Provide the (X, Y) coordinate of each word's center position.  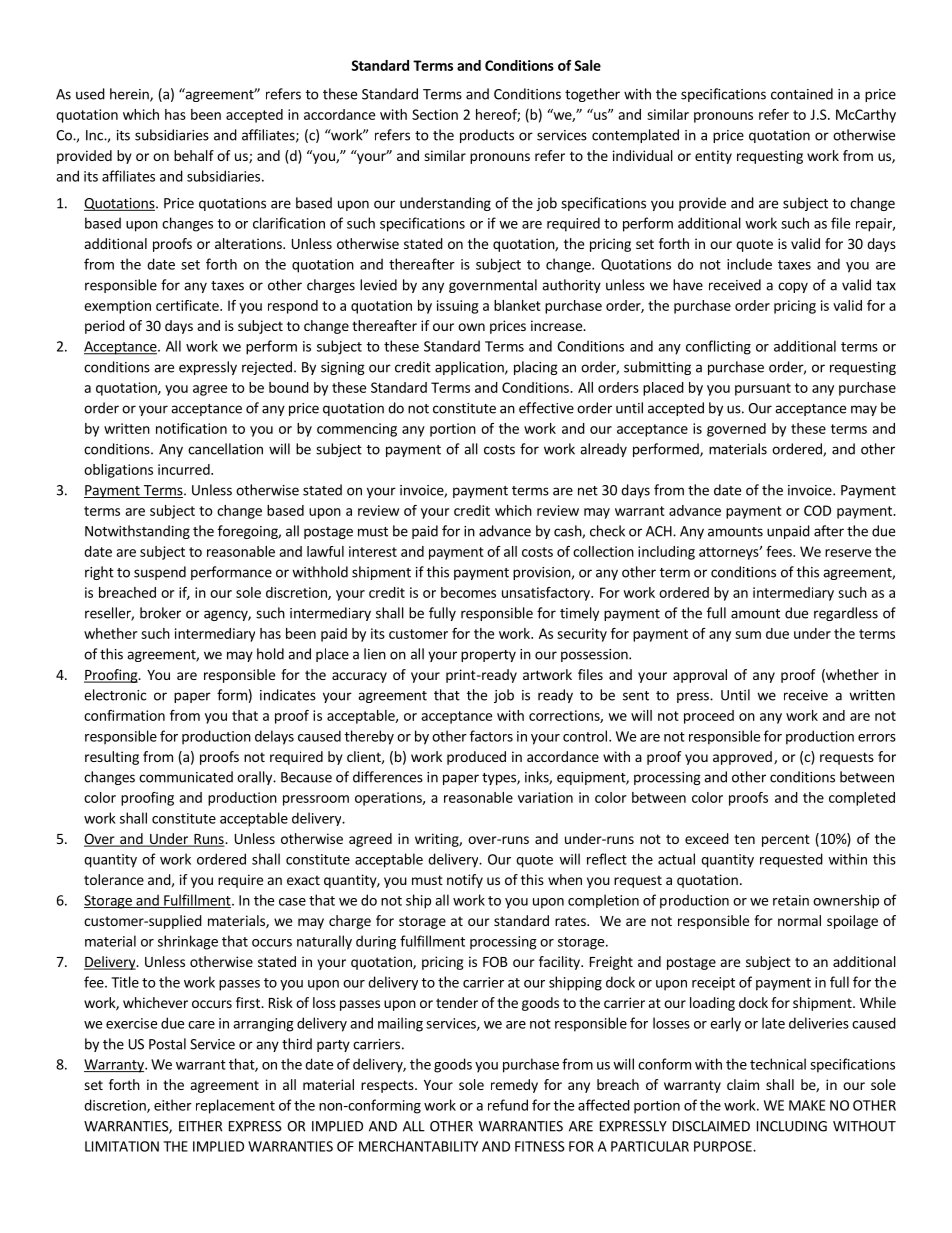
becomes (468, 592)
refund (508, 1105)
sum (748, 635)
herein (130, 95)
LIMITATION (122, 1146)
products (487, 136)
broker (160, 613)
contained (802, 94)
